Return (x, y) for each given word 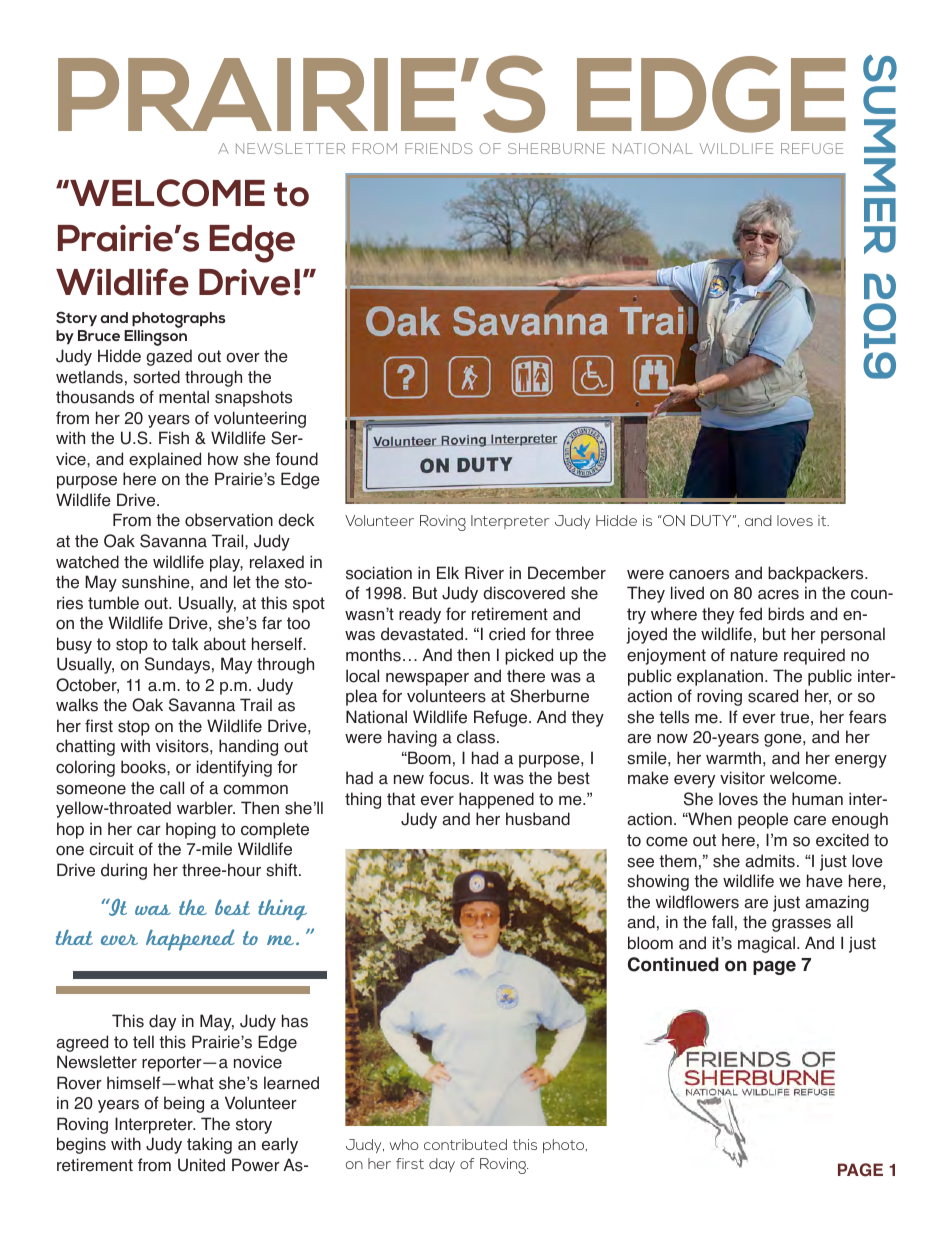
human (817, 799)
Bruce (99, 335)
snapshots (253, 398)
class (476, 737)
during (124, 871)
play (226, 563)
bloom (650, 943)
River (484, 573)
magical (768, 944)
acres (778, 595)
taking (209, 1145)
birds (786, 614)
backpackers (817, 574)
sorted (156, 377)
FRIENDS (439, 148)
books (144, 767)
